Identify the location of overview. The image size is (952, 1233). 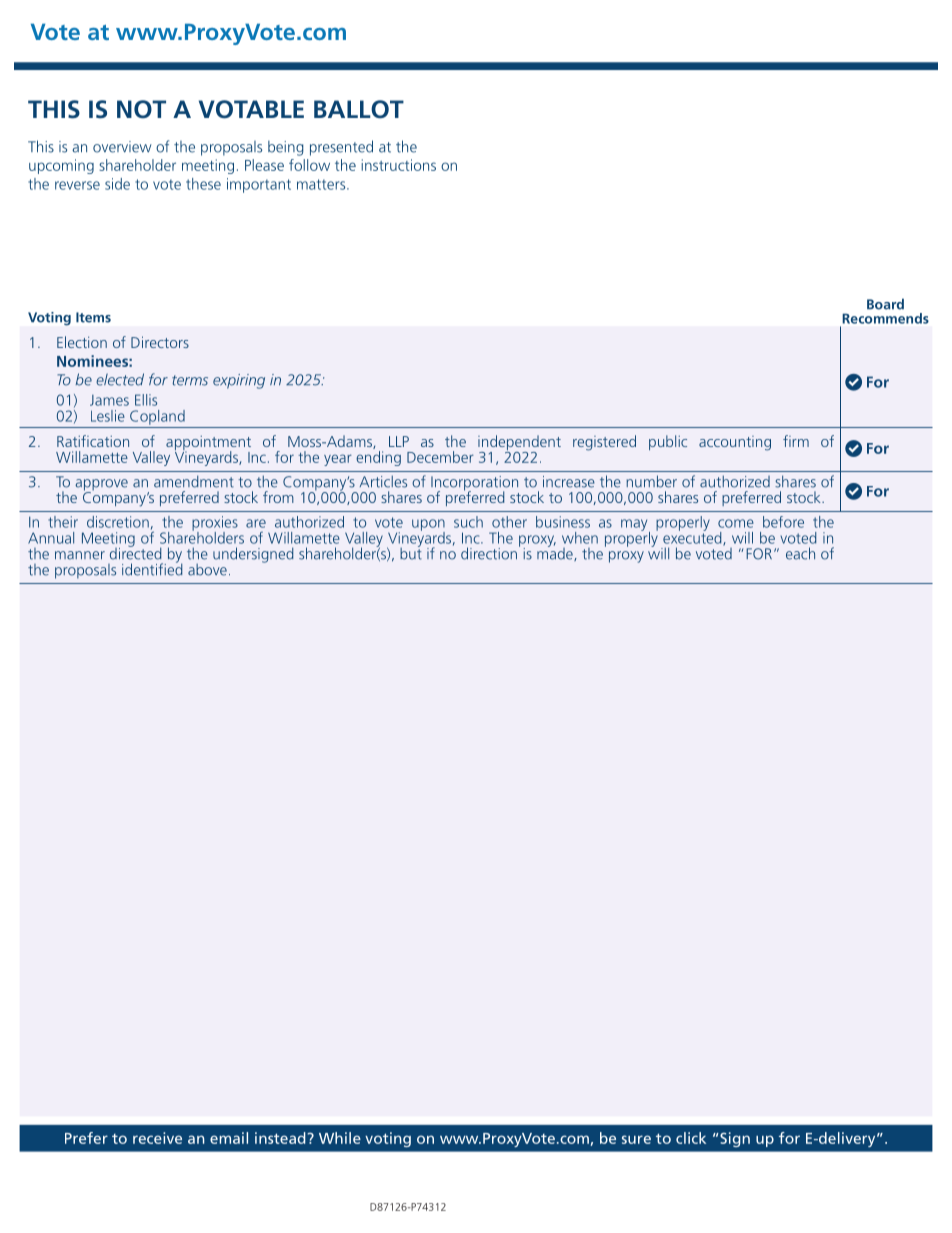
(122, 147).
